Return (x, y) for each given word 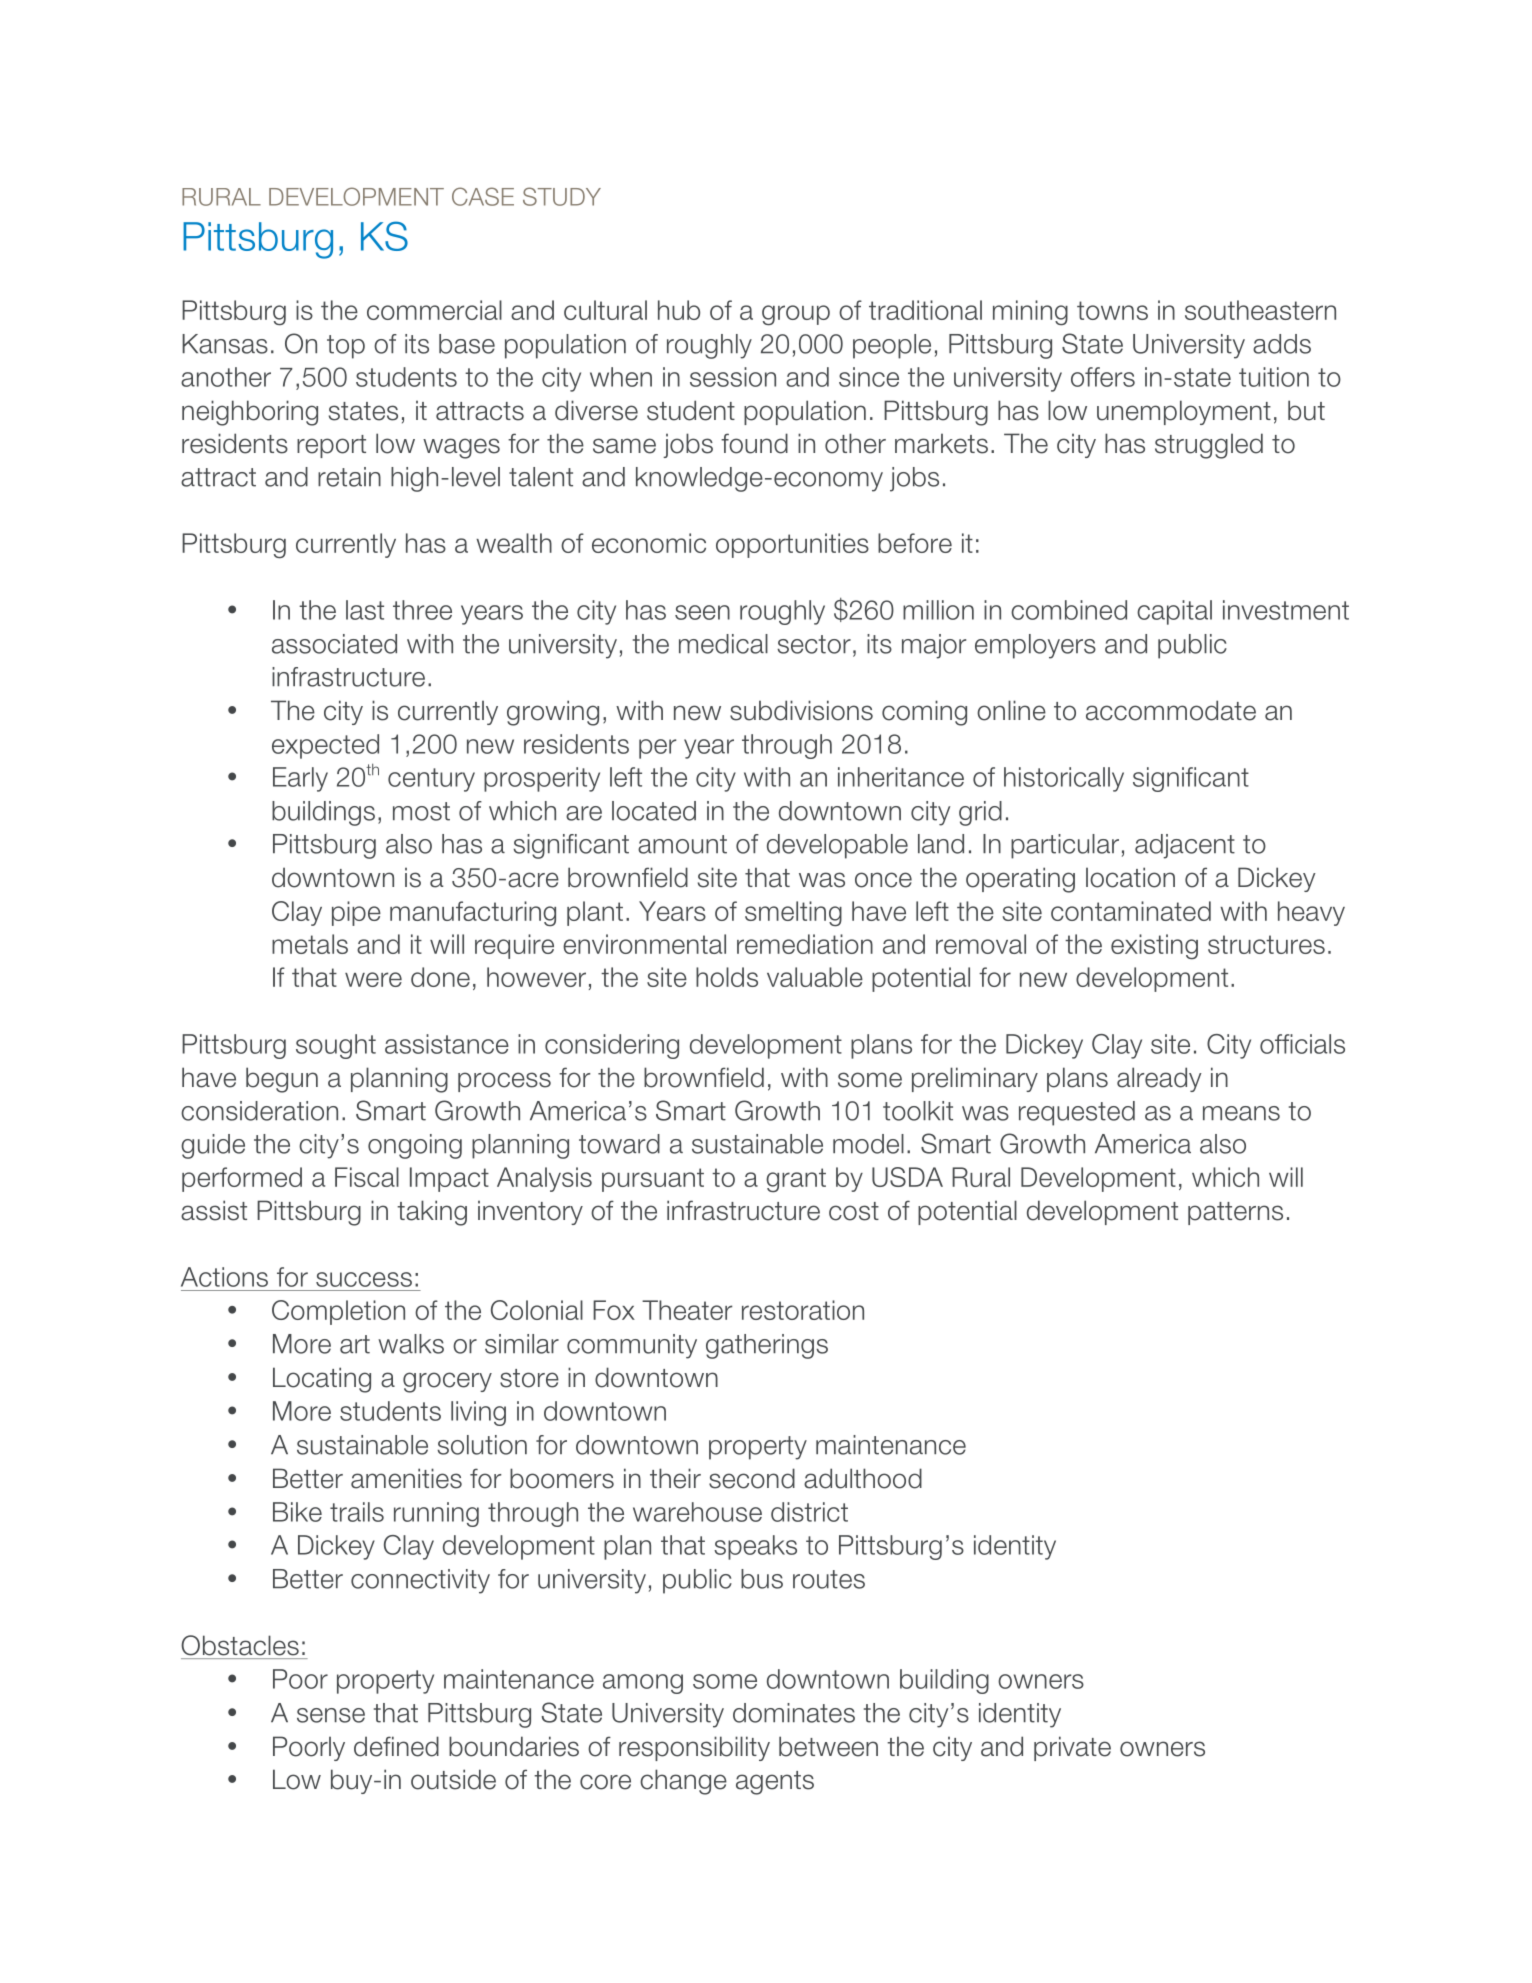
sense (331, 1715)
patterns (1235, 1213)
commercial (434, 310)
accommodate (1171, 710)
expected (325, 746)
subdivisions (801, 710)
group (796, 315)
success (364, 1279)
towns (1112, 310)
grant (796, 1180)
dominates (794, 1713)
